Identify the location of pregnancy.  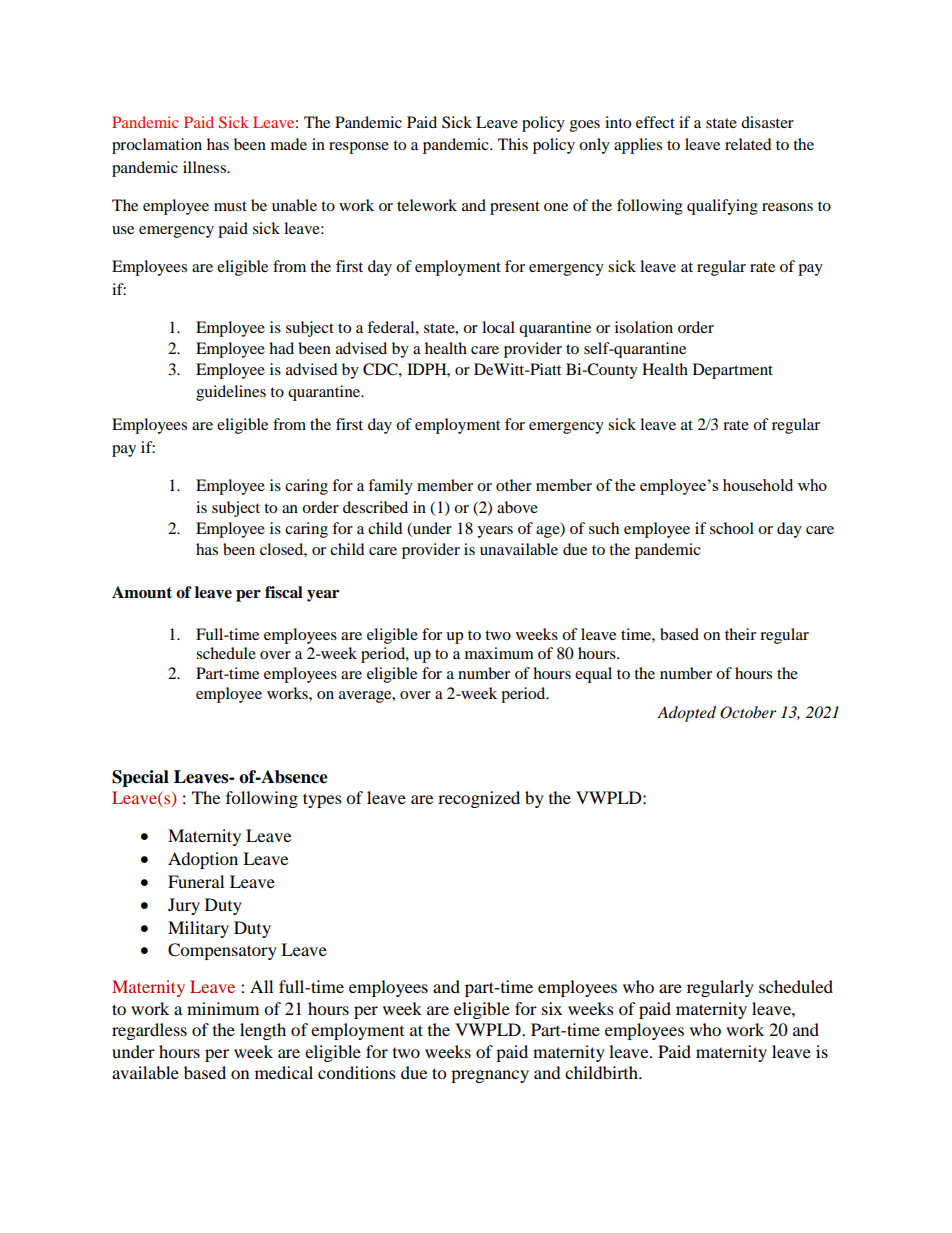
(490, 1076).
